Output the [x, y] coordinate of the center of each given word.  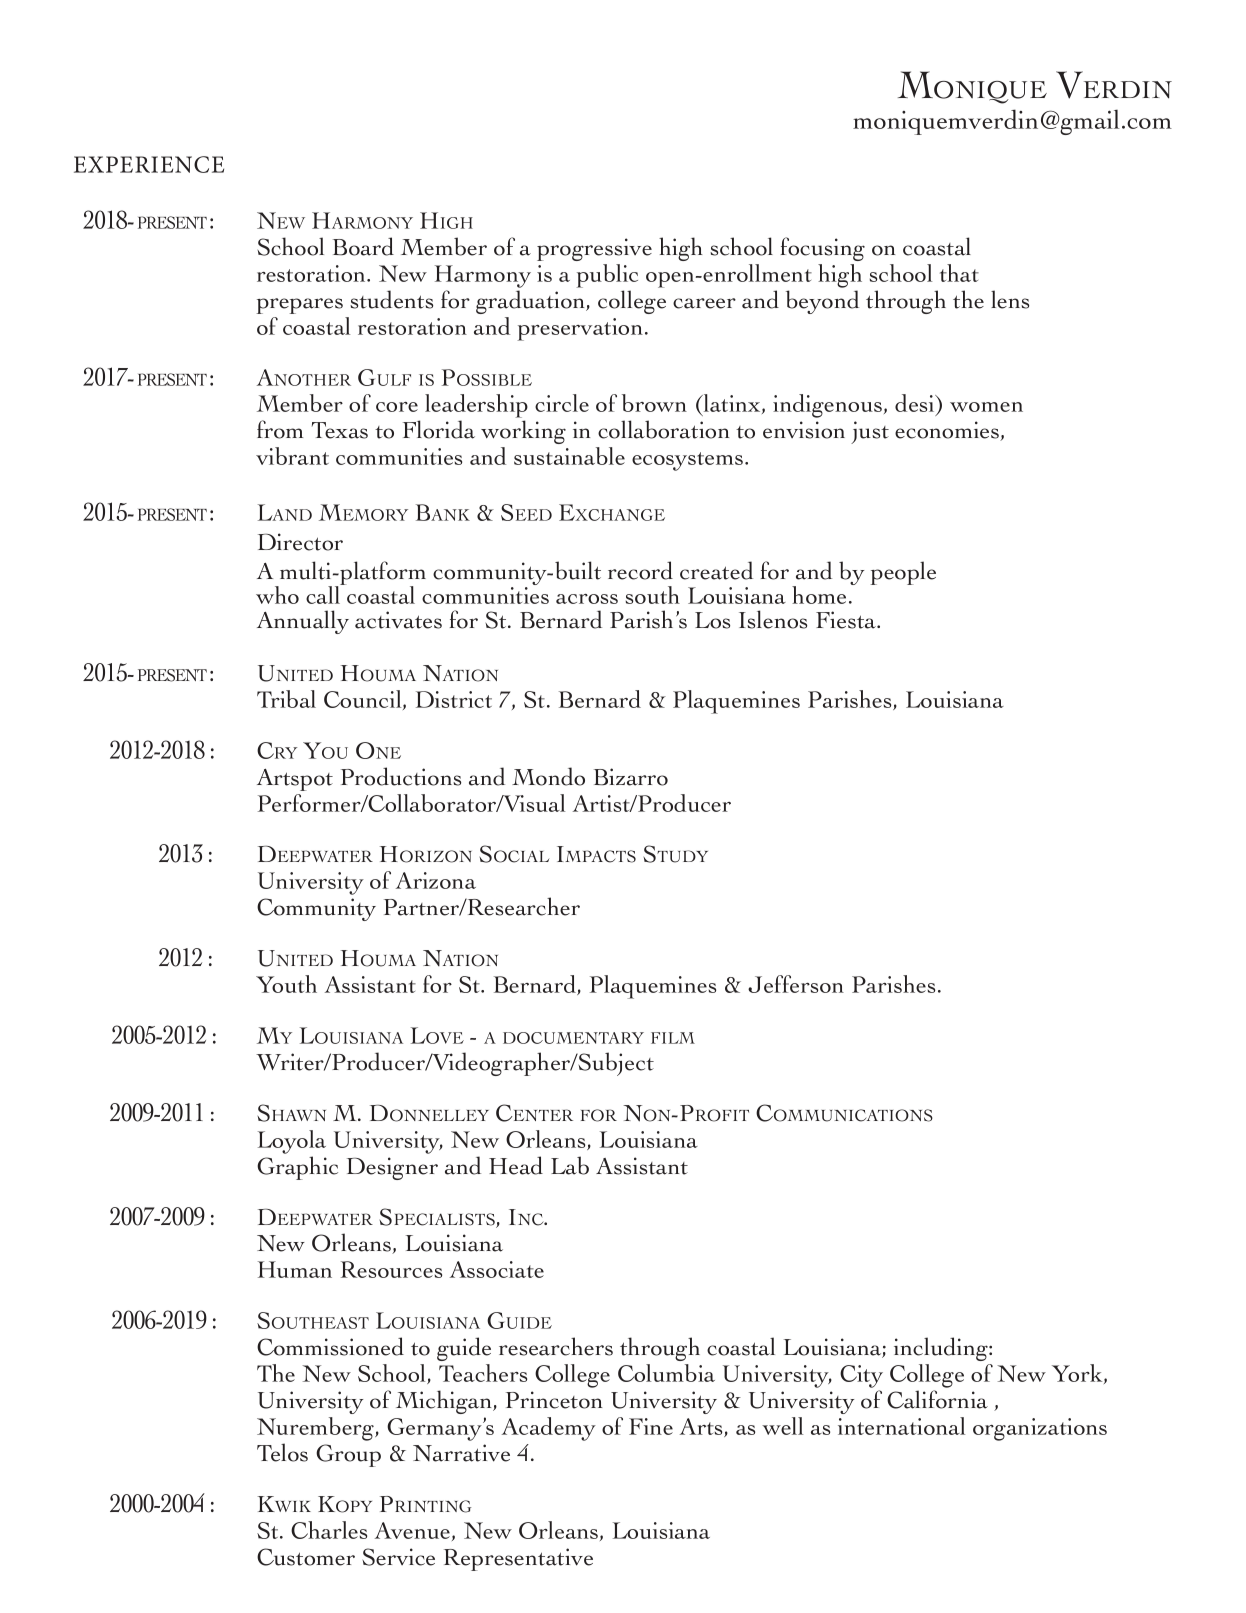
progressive [594, 249]
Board [363, 246]
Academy [549, 1429]
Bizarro [631, 777]
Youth [286, 984]
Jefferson [796, 984]
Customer [306, 1557]
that [959, 273]
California [937, 1399]
